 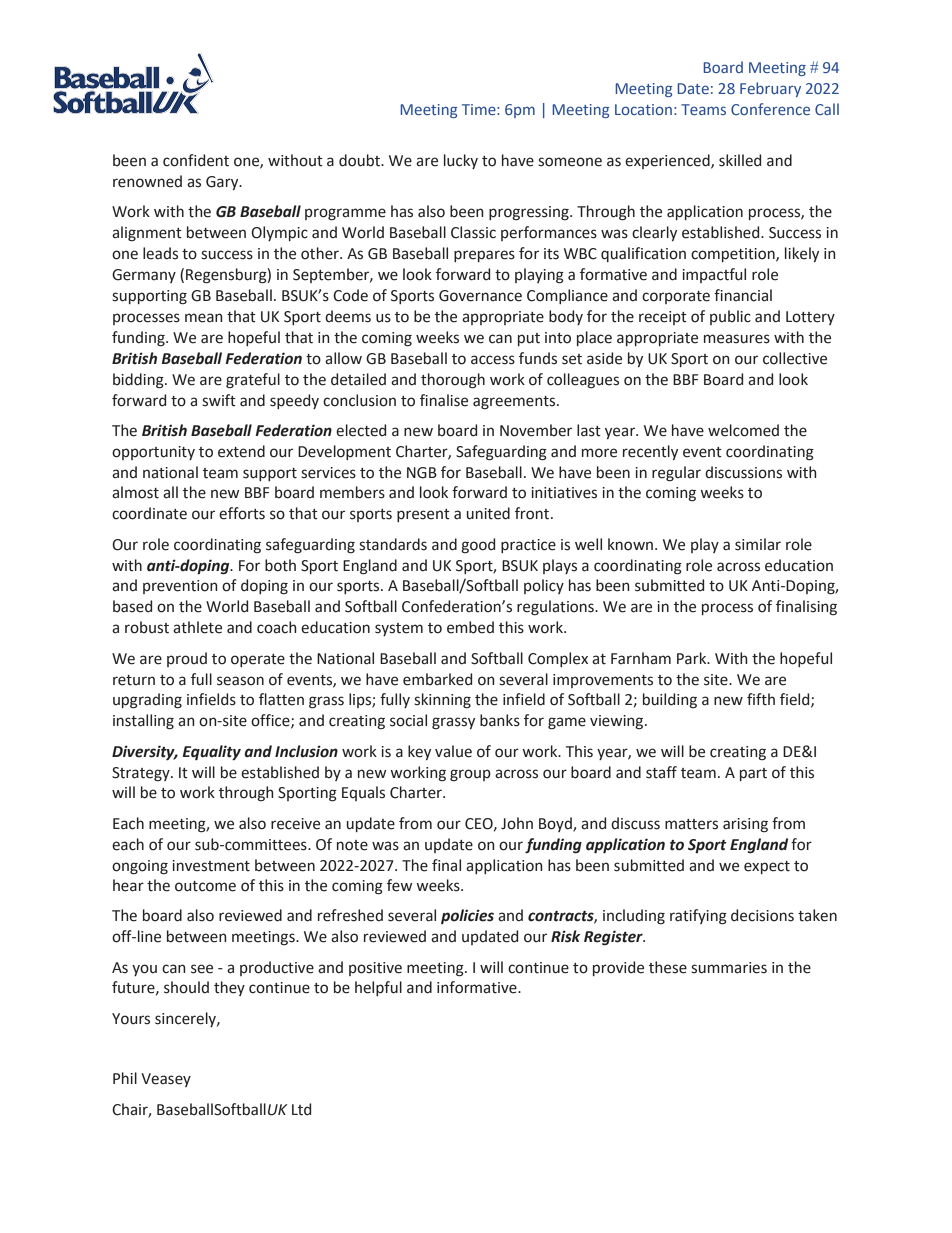 What do you see at coordinates (196, 160) in the page?
I see `confident` at bounding box center [196, 160].
